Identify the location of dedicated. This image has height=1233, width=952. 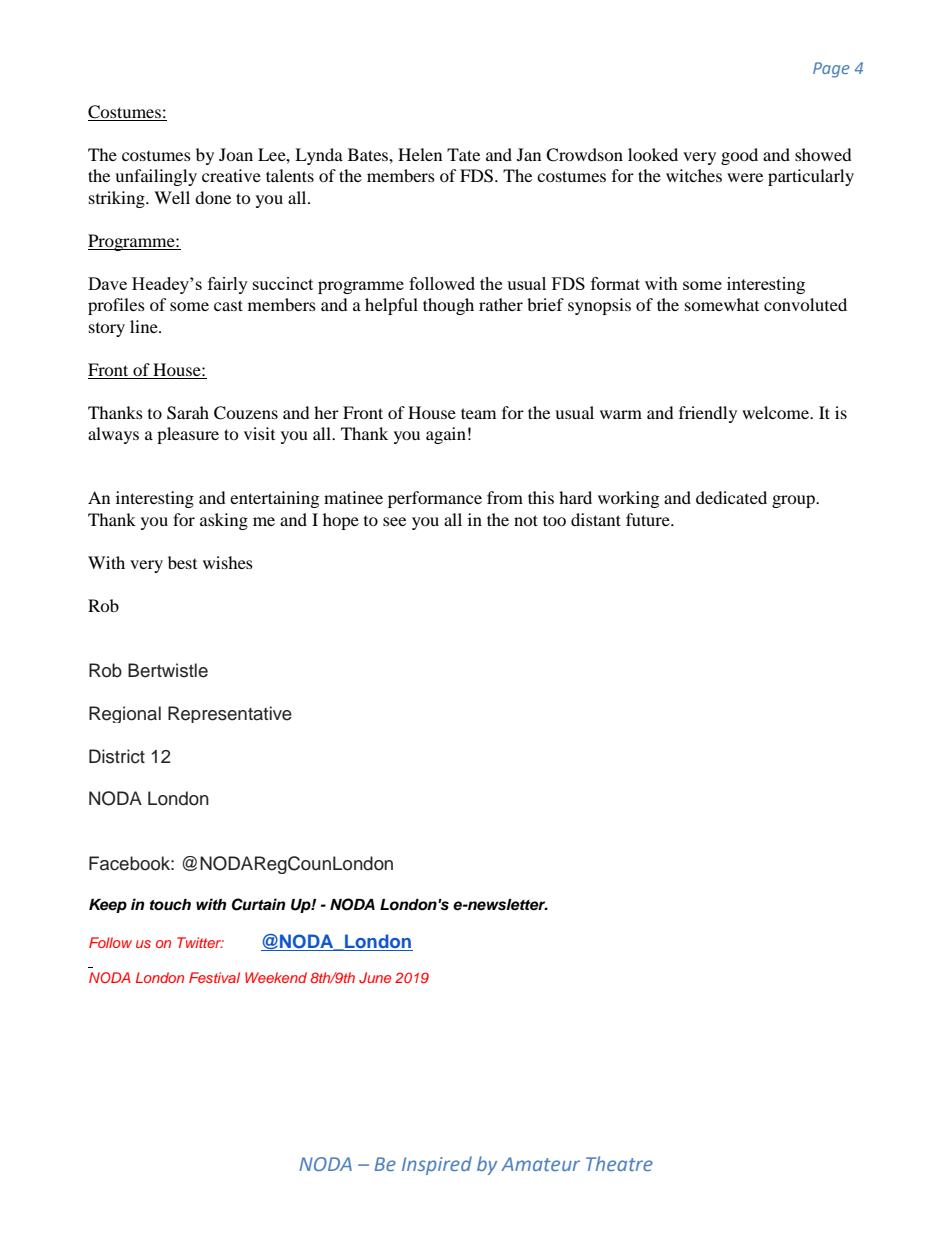
(731, 497).
